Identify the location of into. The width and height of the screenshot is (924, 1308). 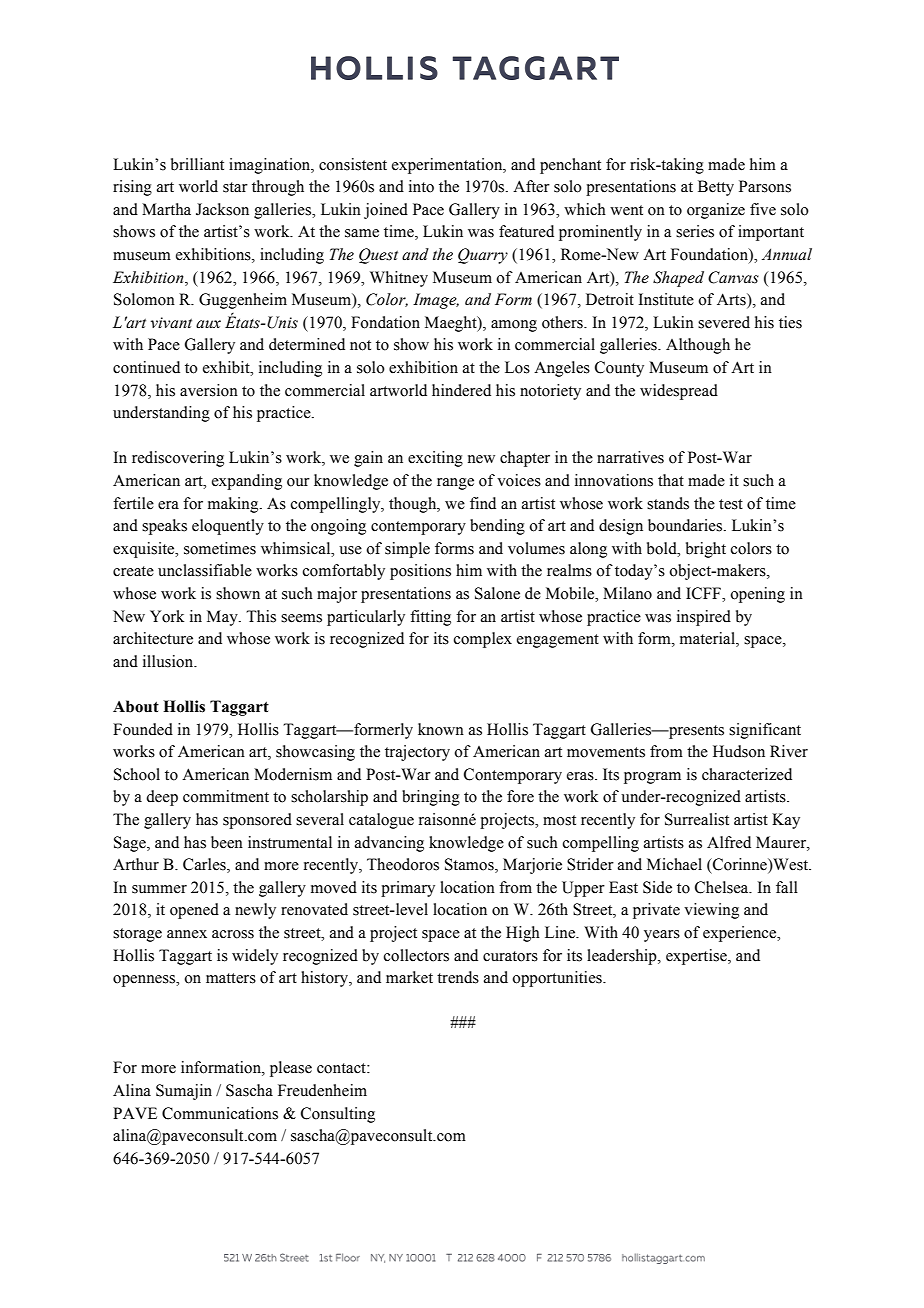
(421, 186).
